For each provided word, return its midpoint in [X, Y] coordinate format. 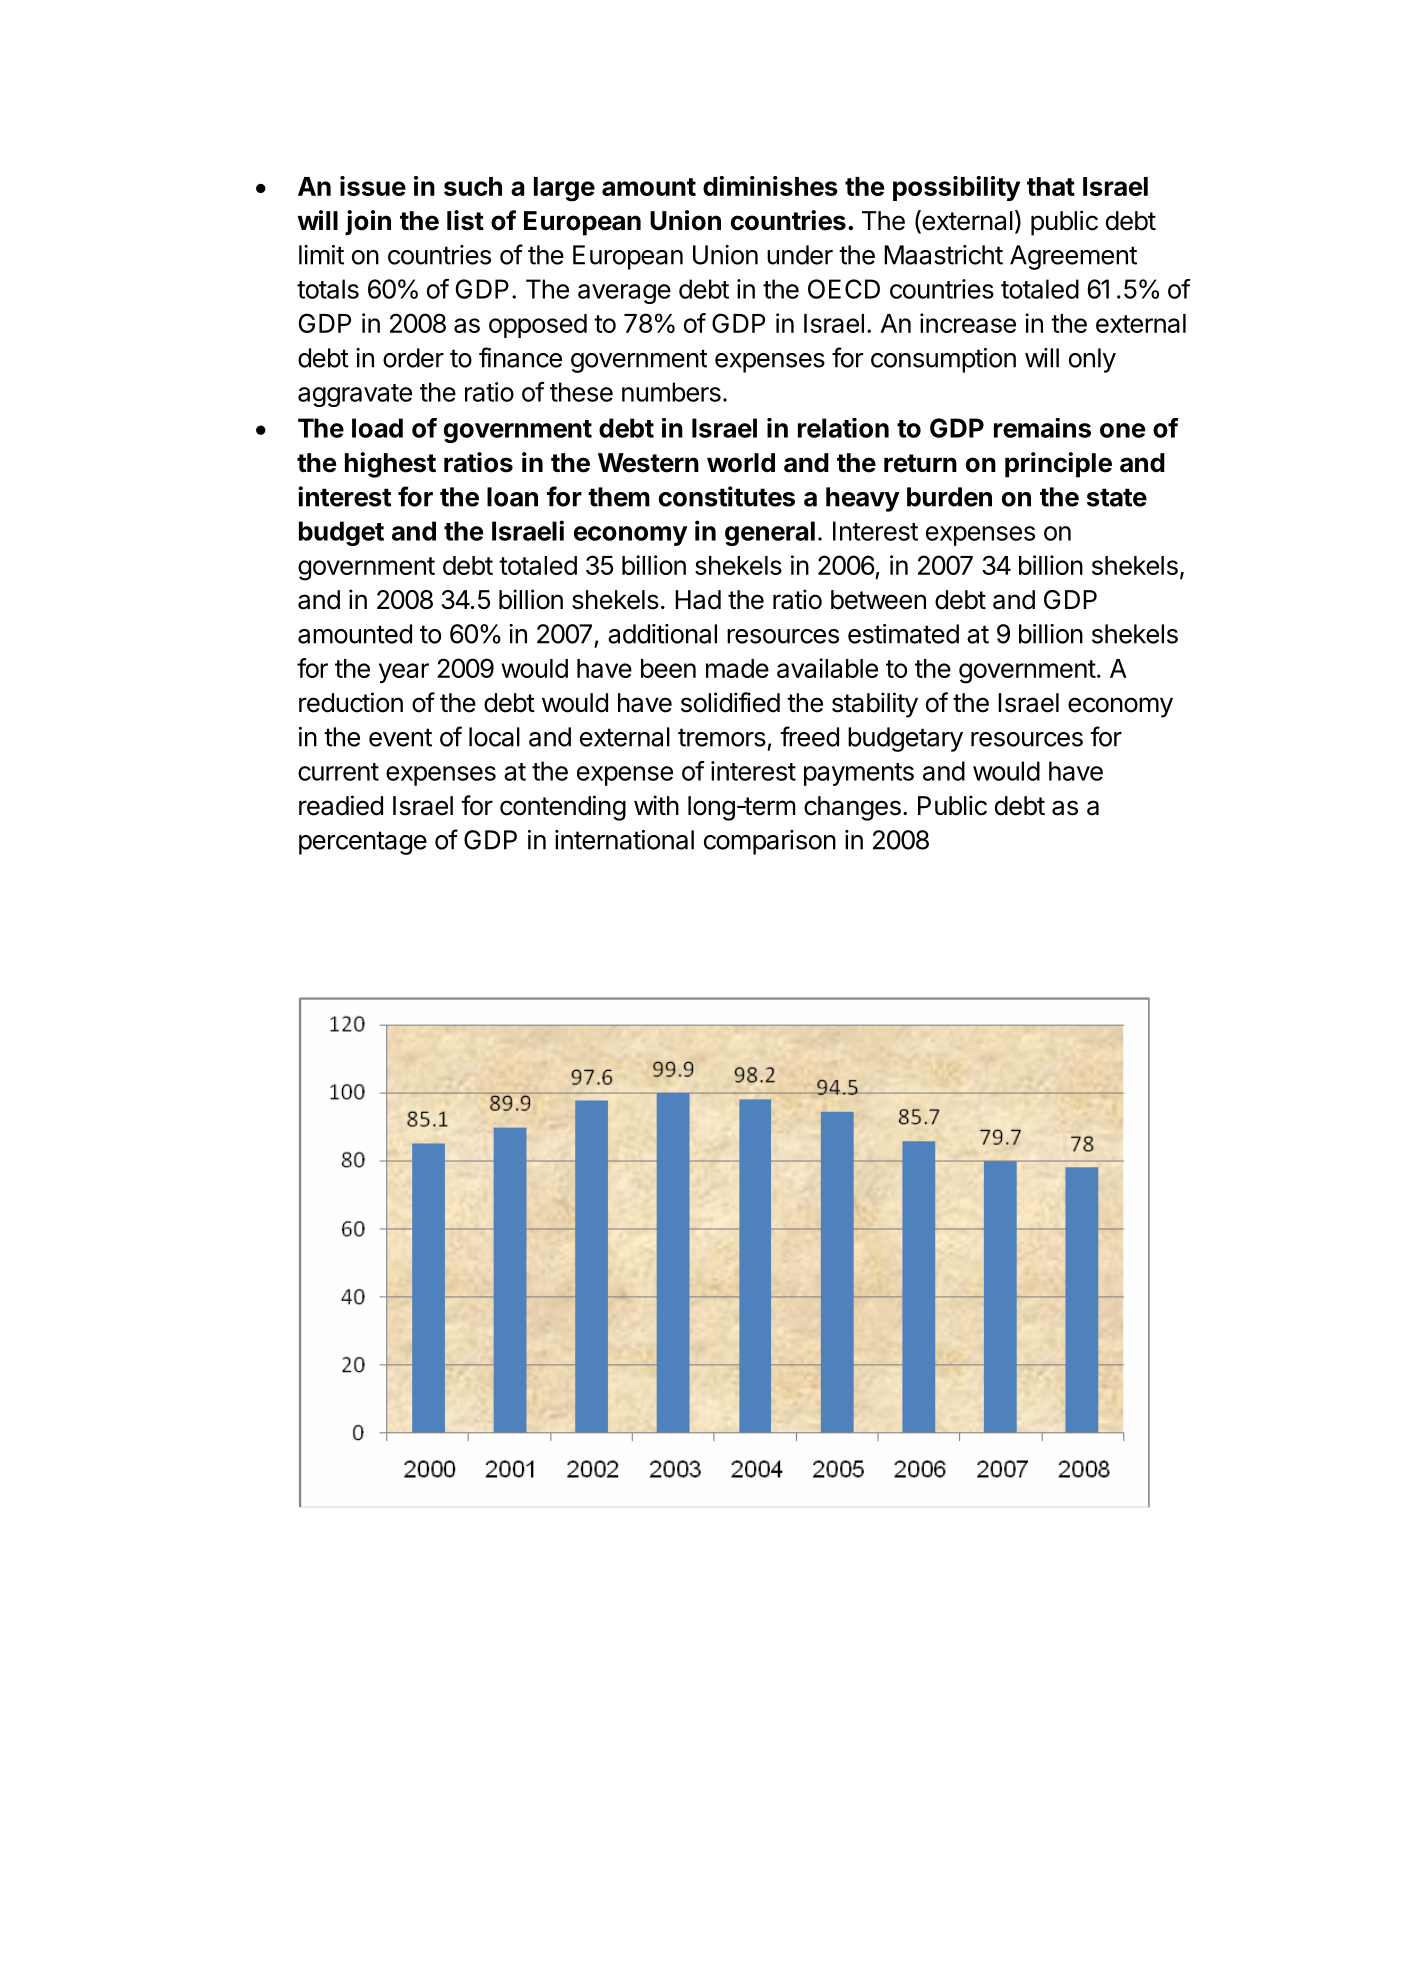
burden [949, 497]
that [1051, 186]
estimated [903, 634]
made [737, 668]
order [413, 358]
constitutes [727, 496]
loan [512, 497]
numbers [671, 392]
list [465, 220]
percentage [363, 843]
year [404, 673]
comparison [770, 842]
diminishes [770, 186]
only [1092, 360]
